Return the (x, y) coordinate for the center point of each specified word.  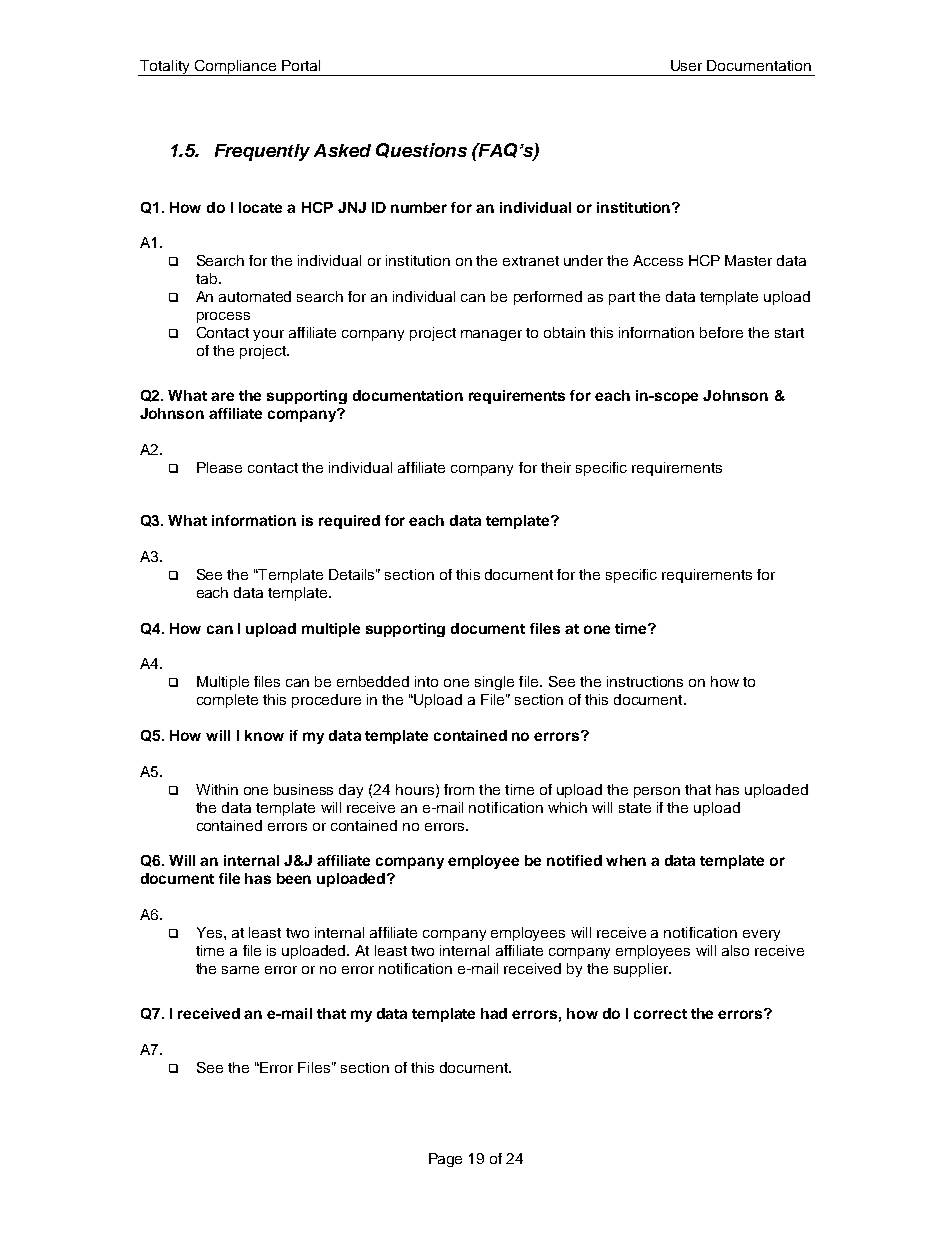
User (686, 65)
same (240, 970)
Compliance (235, 68)
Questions (421, 150)
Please (219, 467)
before (721, 332)
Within (217, 789)
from (459, 789)
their (556, 467)
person (657, 792)
